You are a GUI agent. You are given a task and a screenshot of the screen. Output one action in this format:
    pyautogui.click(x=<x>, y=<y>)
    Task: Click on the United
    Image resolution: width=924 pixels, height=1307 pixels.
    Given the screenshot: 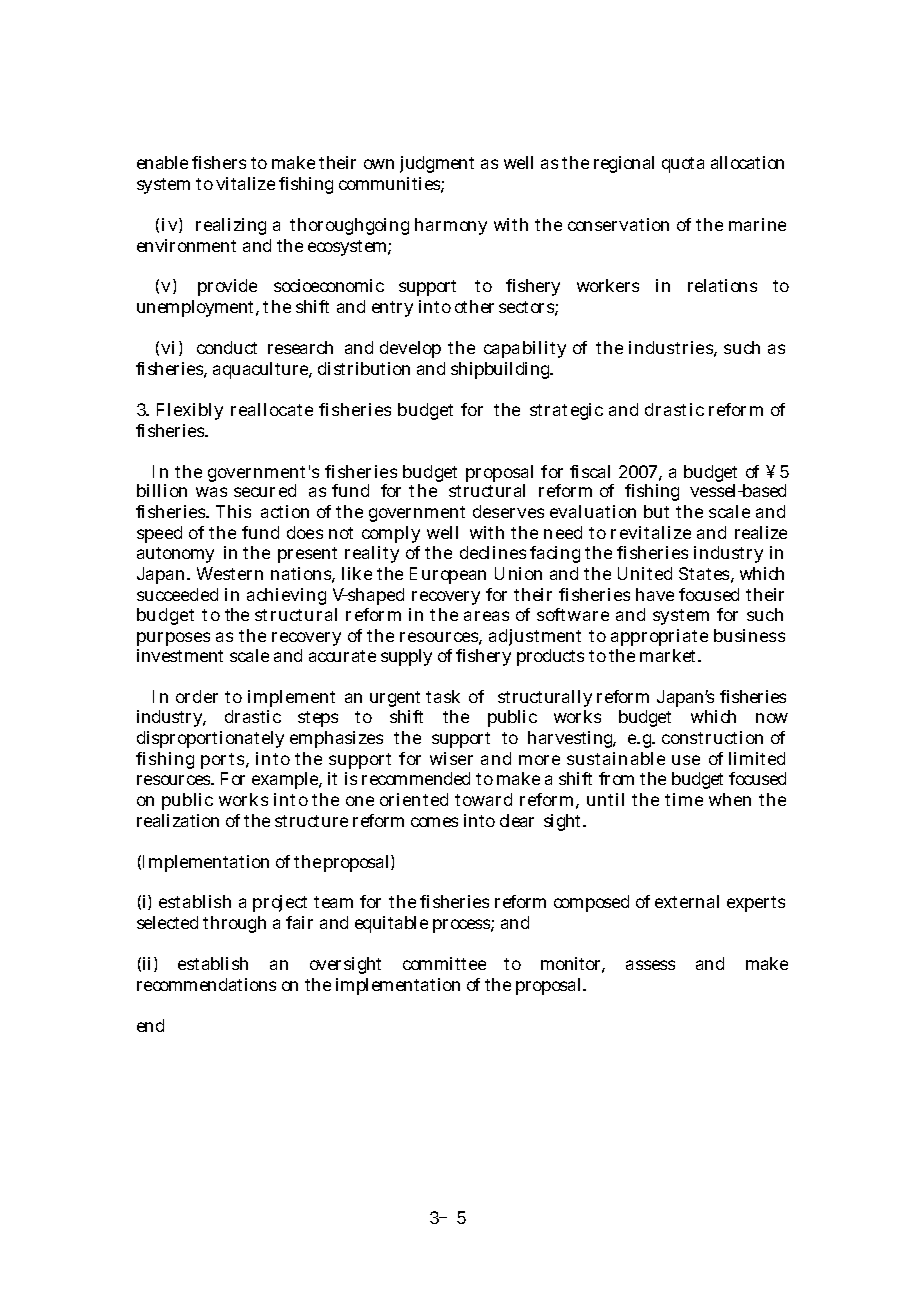 What is the action you would take?
    pyautogui.click(x=645, y=573)
